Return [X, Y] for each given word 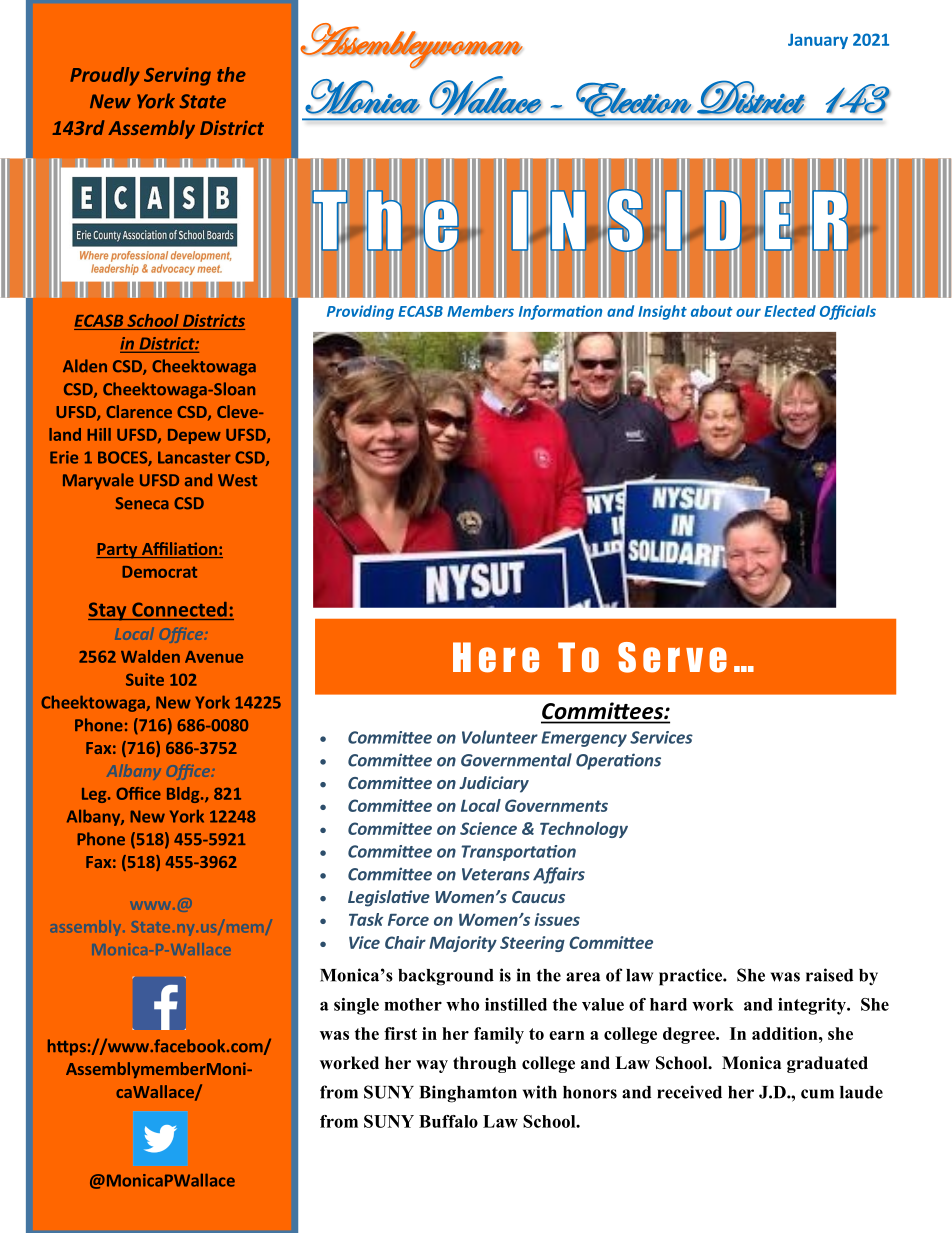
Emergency [584, 739]
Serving [177, 76]
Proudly [105, 76]
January [818, 41]
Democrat [159, 572]
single [356, 1006]
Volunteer [500, 737]
